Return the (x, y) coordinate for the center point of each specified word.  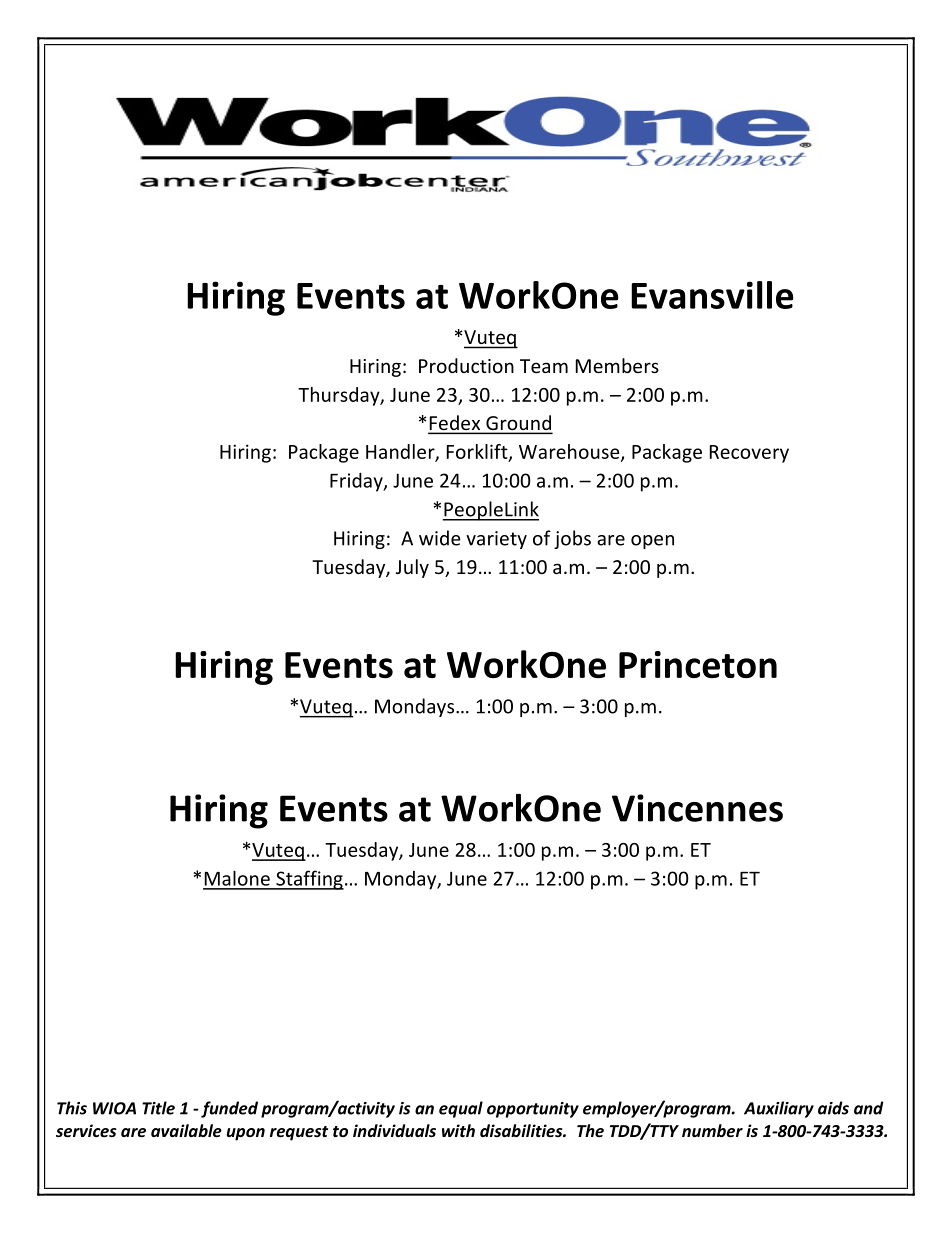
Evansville (712, 295)
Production (466, 365)
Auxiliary (779, 1109)
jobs (572, 539)
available (186, 1130)
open (652, 542)
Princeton (698, 664)
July (412, 568)
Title (158, 1108)
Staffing (309, 880)
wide (440, 538)
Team (544, 366)
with (458, 1130)
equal (461, 1109)
